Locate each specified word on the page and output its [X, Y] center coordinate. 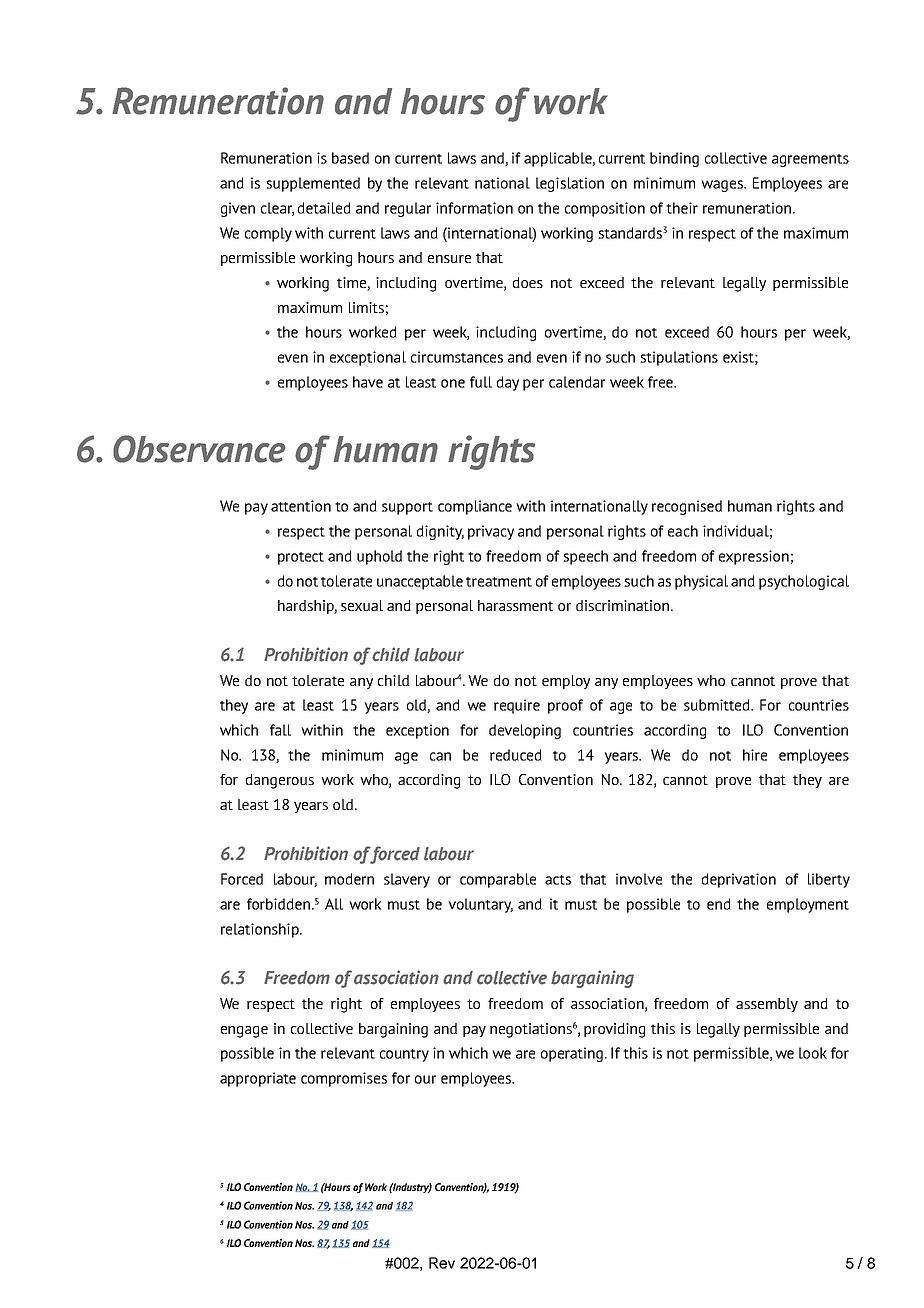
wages [723, 186]
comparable [498, 880]
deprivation [739, 880]
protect [301, 558]
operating [573, 1054]
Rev [442, 1263]
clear [277, 209]
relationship [261, 930]
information [474, 208]
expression [754, 557]
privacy [491, 532]
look [813, 1053]
